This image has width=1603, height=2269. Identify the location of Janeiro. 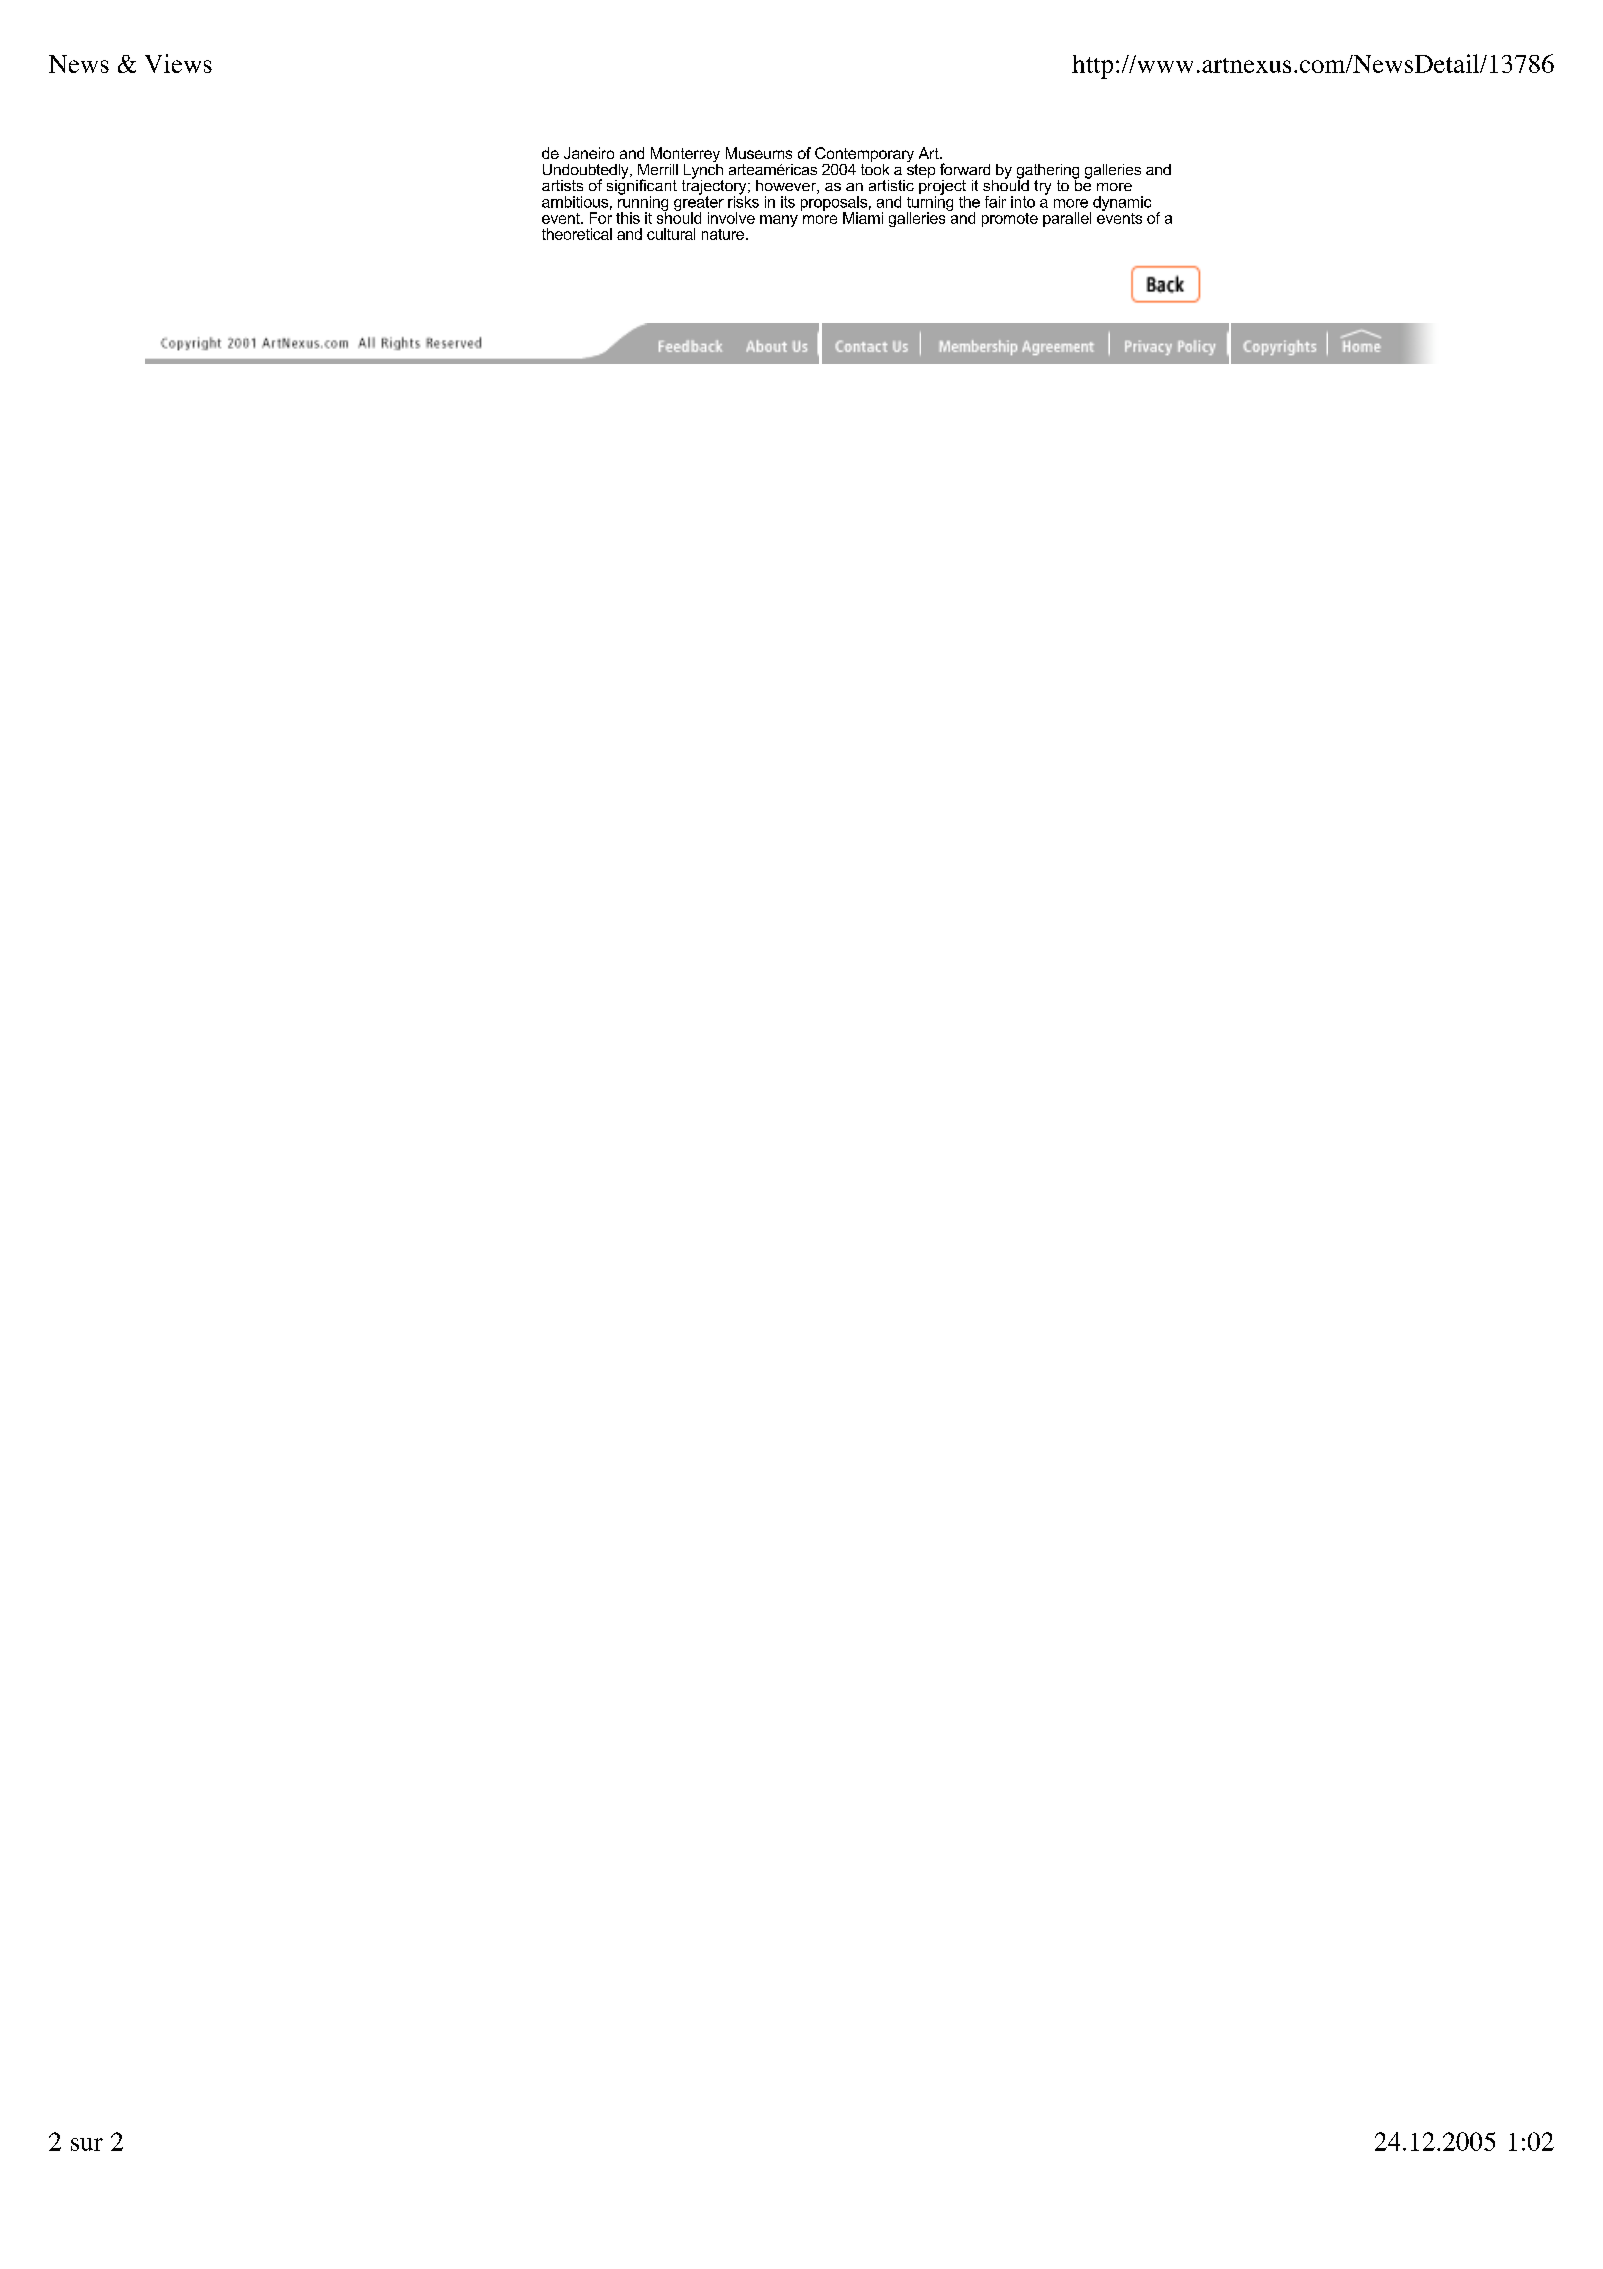
(589, 153).
